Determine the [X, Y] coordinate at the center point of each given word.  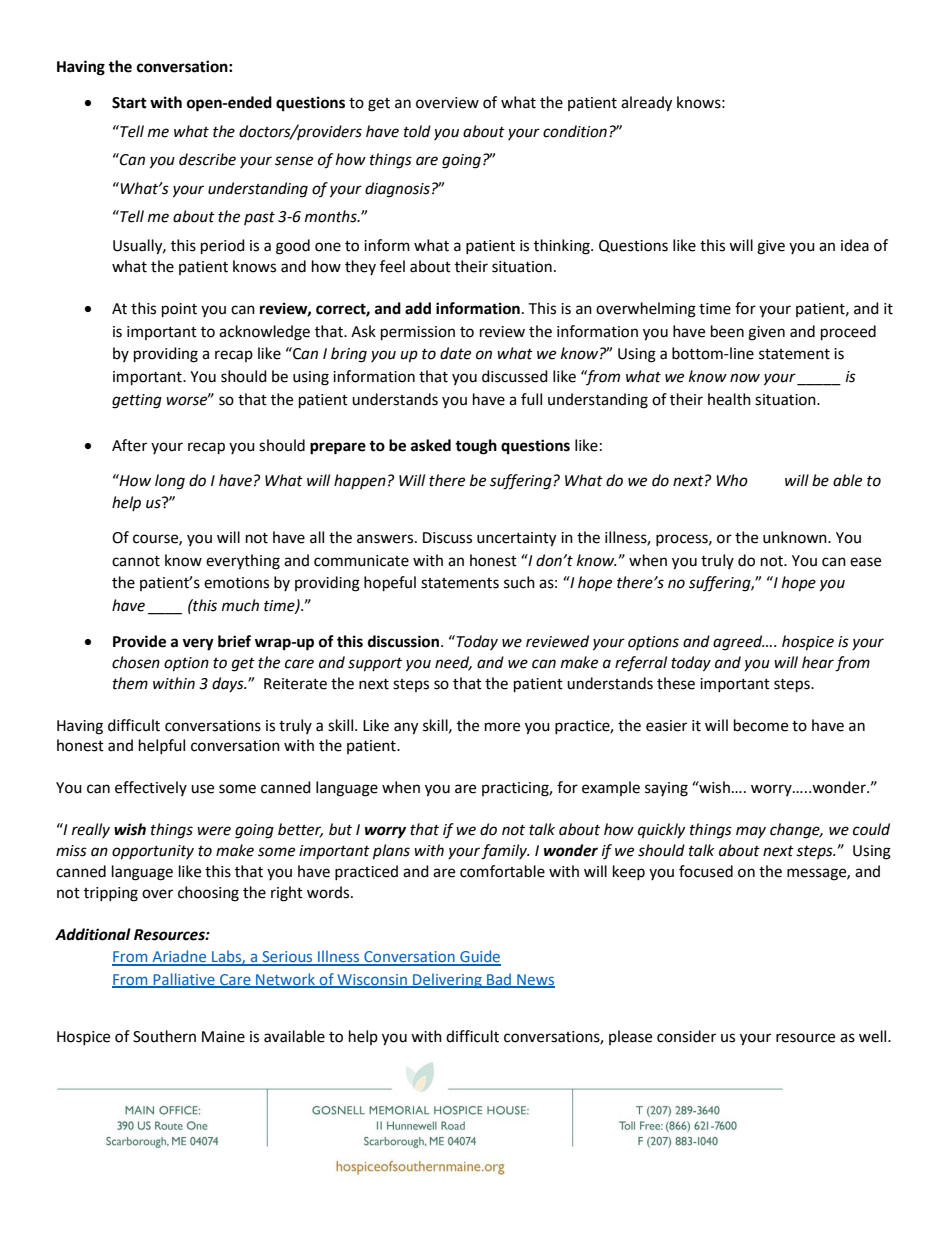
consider [686, 1036]
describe [207, 159]
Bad [499, 980]
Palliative [184, 980]
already [646, 104]
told [417, 131]
